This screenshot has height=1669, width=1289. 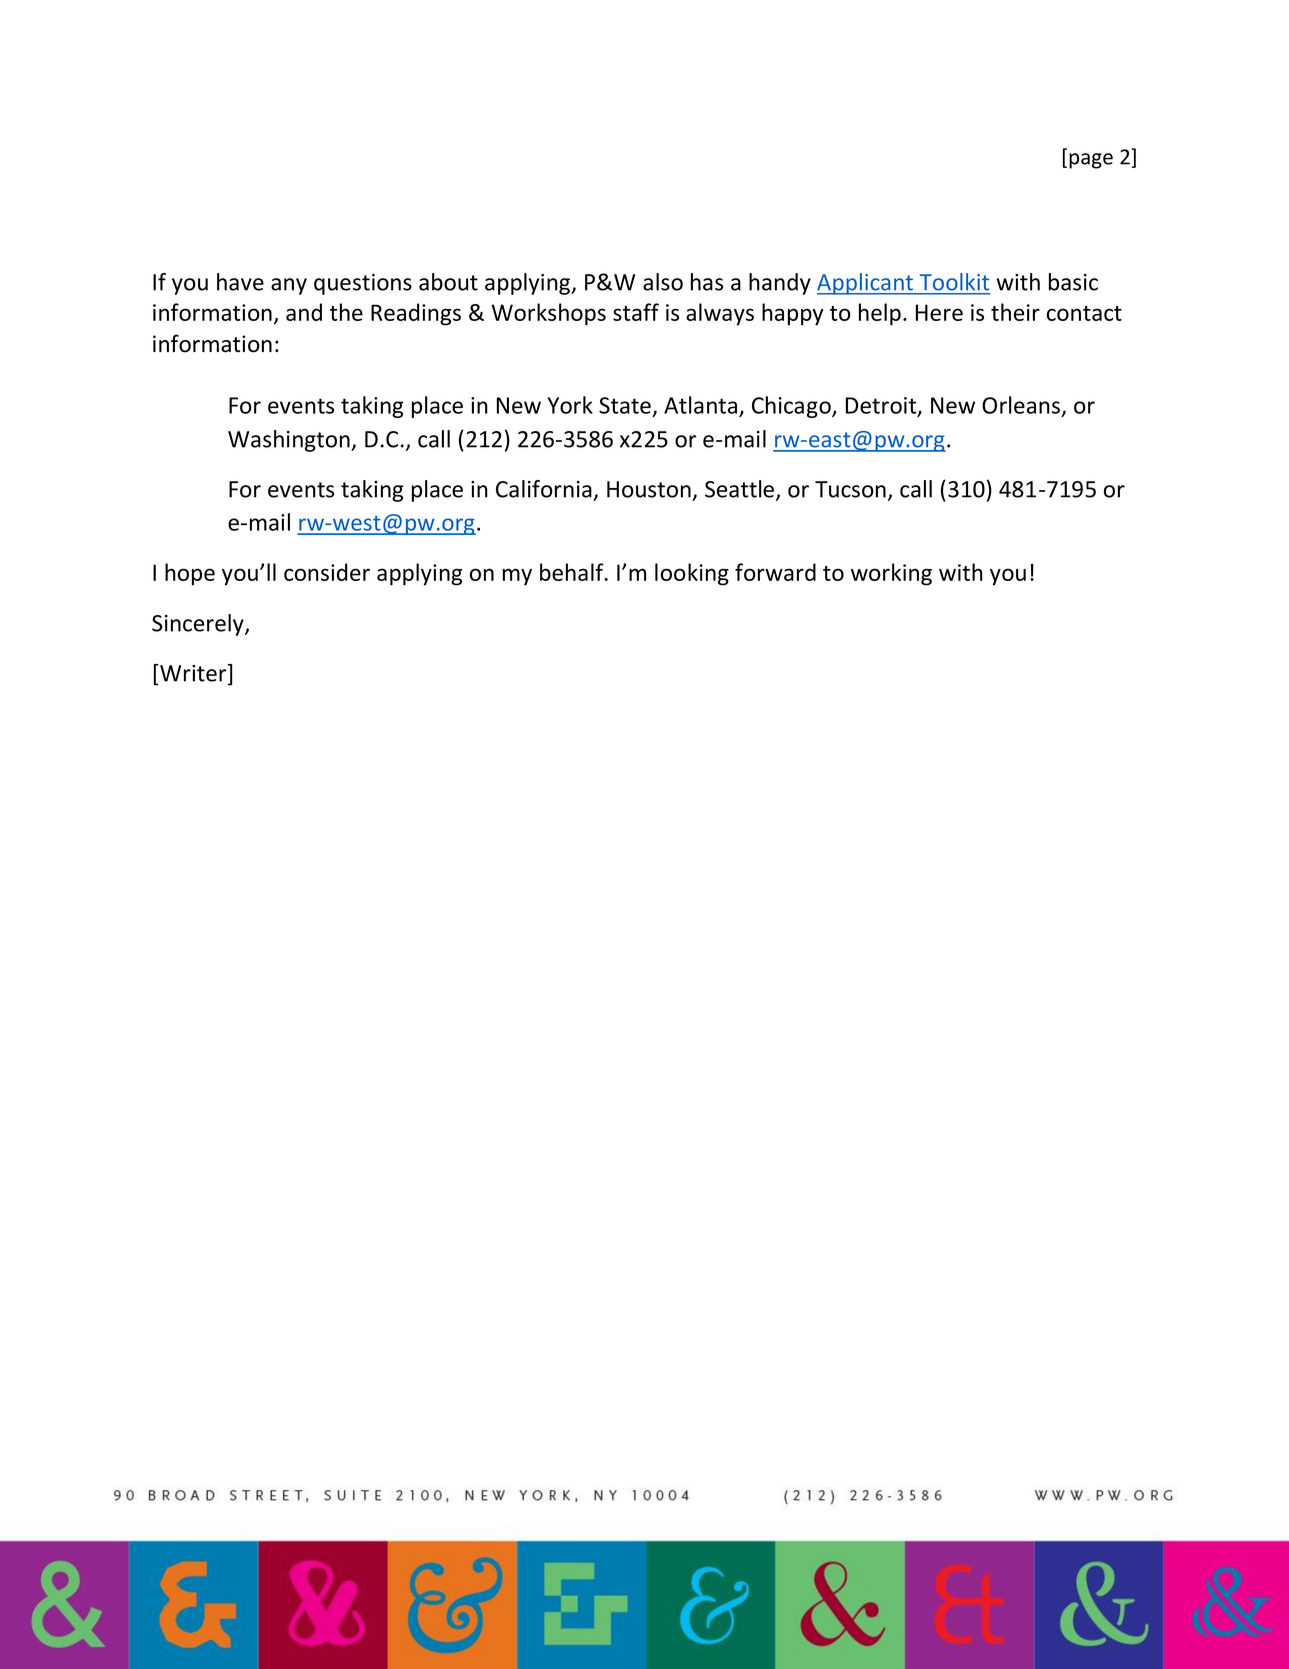 I want to click on Writer, so click(x=194, y=674).
